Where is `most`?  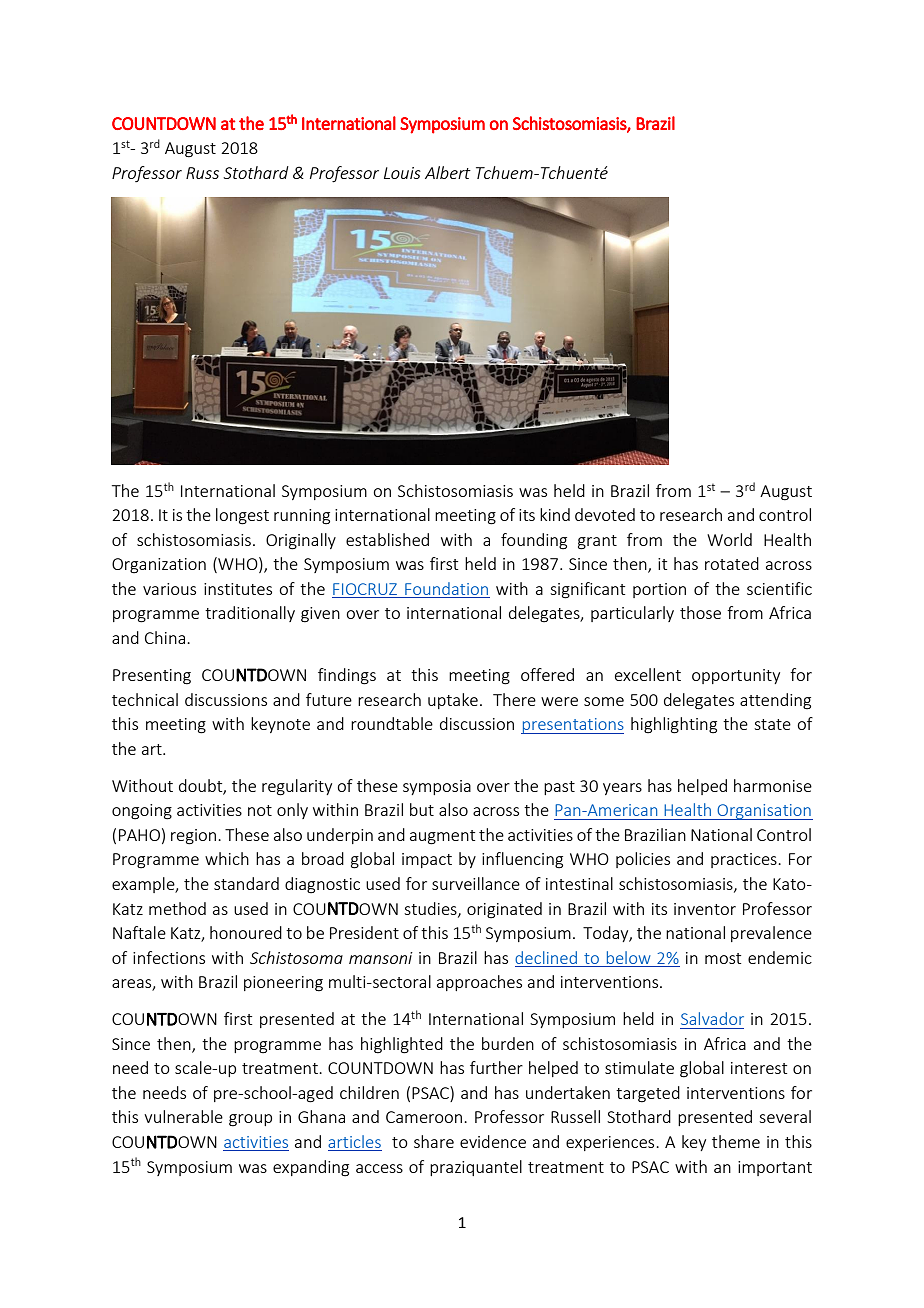
most is located at coordinates (723, 958).
